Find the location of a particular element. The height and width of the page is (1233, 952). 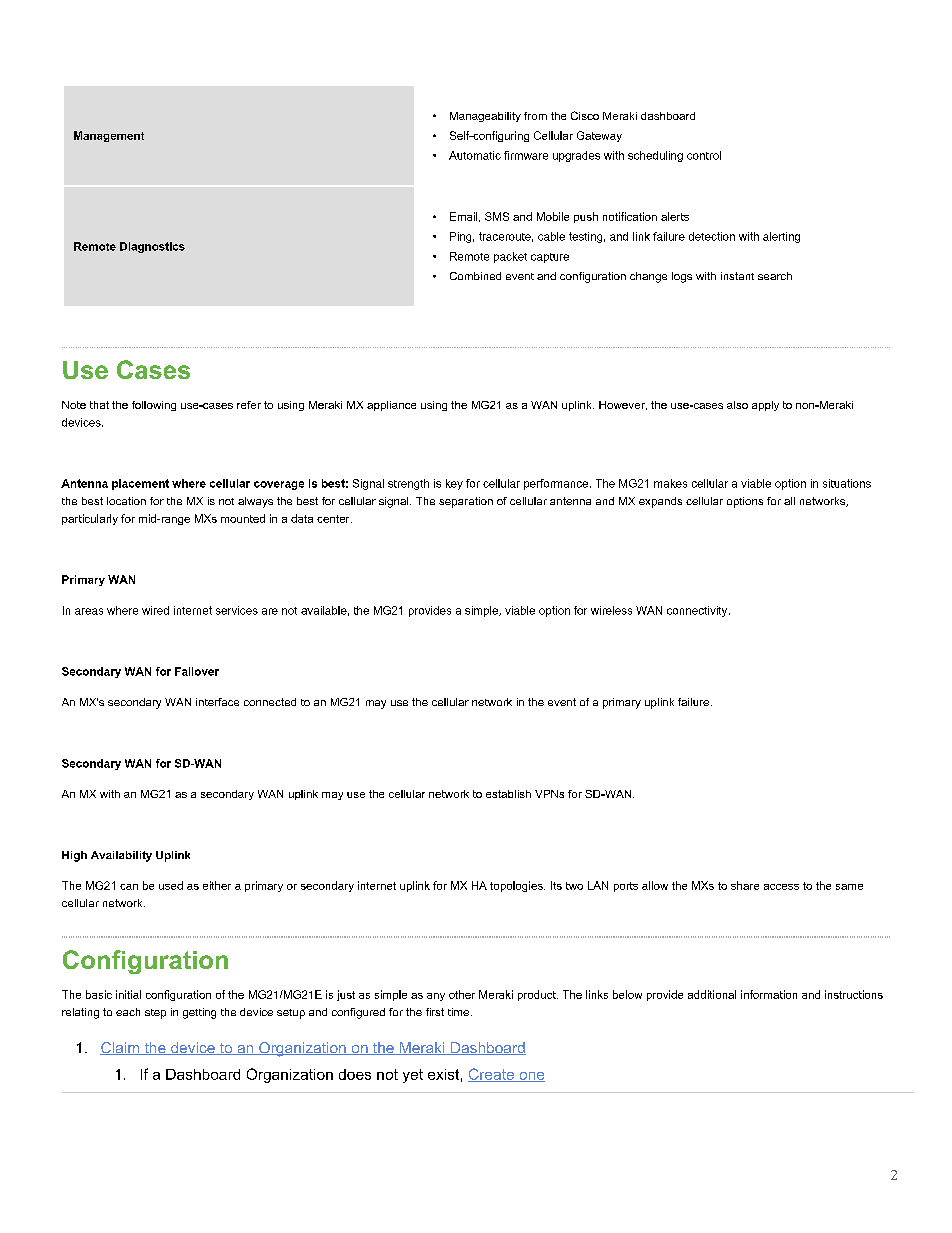

wireless is located at coordinates (611, 610).
